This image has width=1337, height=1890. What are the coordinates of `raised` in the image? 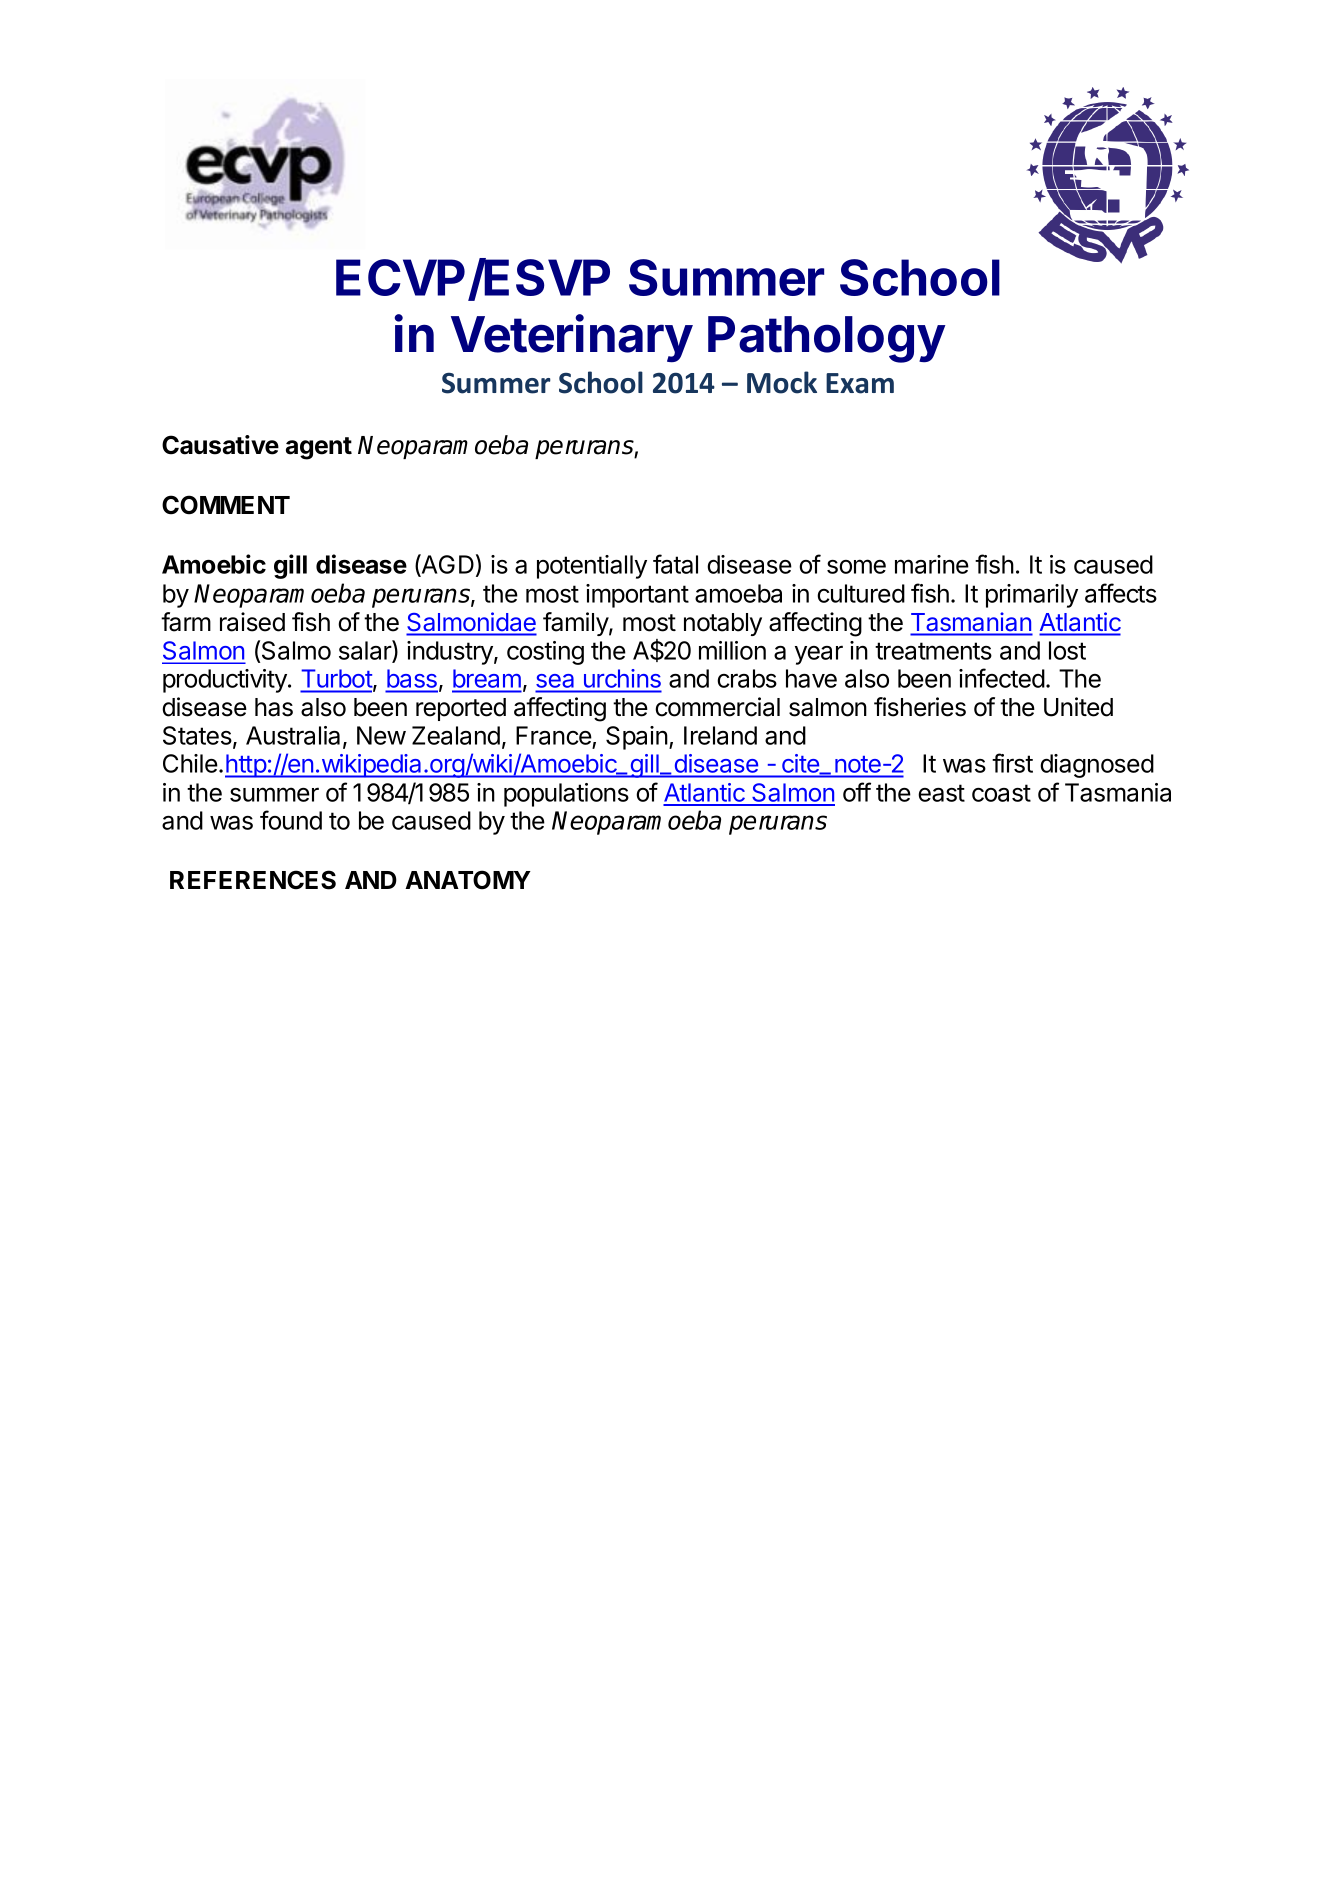 It's located at (252, 622).
